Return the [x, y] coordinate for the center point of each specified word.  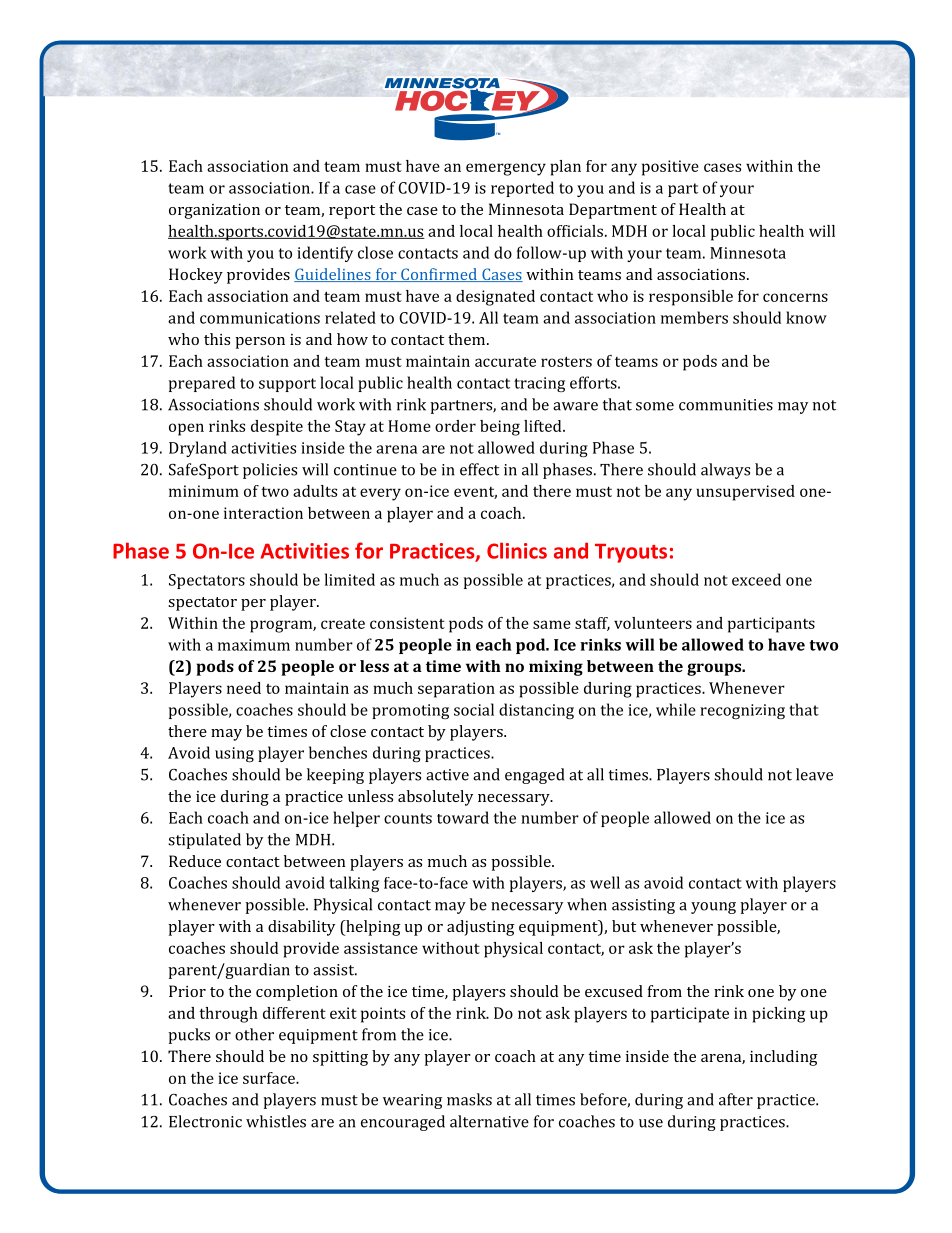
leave [814, 774]
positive [670, 168]
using [234, 754]
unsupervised [745, 493]
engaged [534, 776]
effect [479, 469]
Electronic [205, 1121]
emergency [506, 169]
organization [214, 211]
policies [270, 471]
